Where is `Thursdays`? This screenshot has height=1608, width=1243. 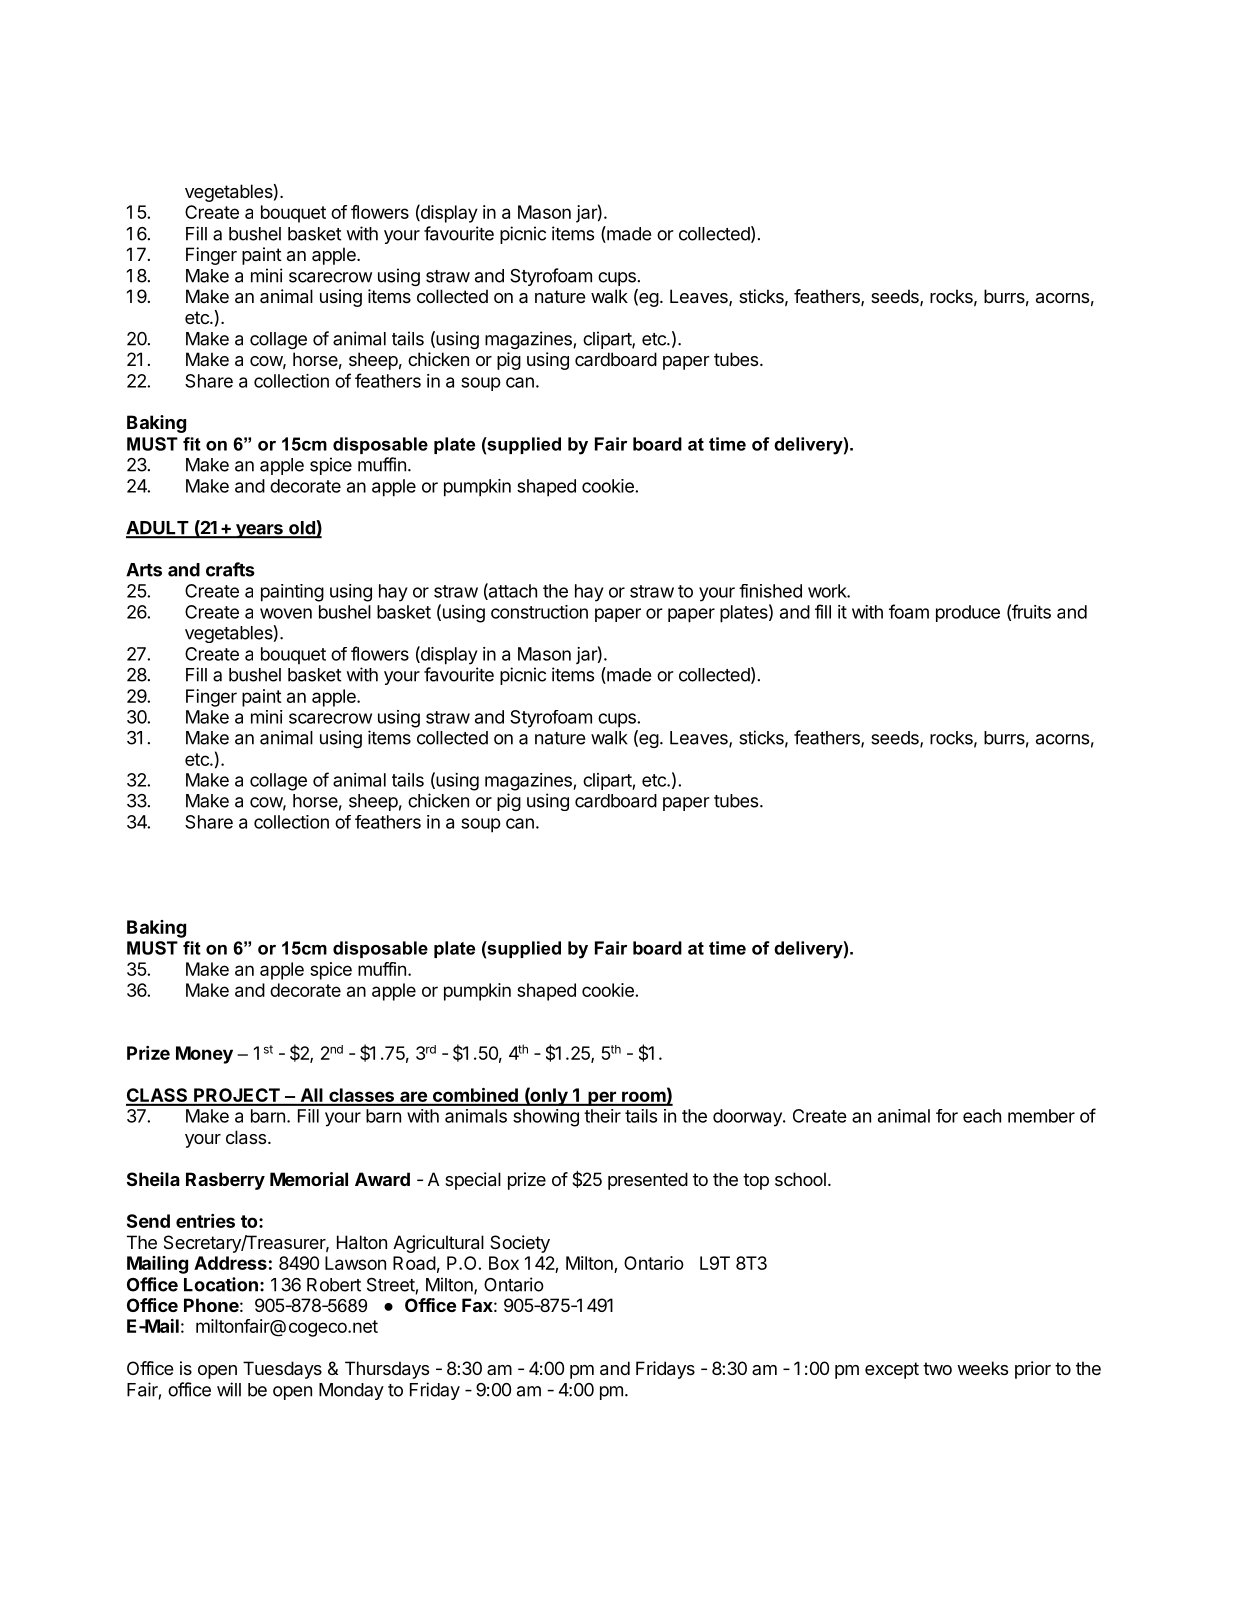 Thursdays is located at coordinates (387, 1370).
